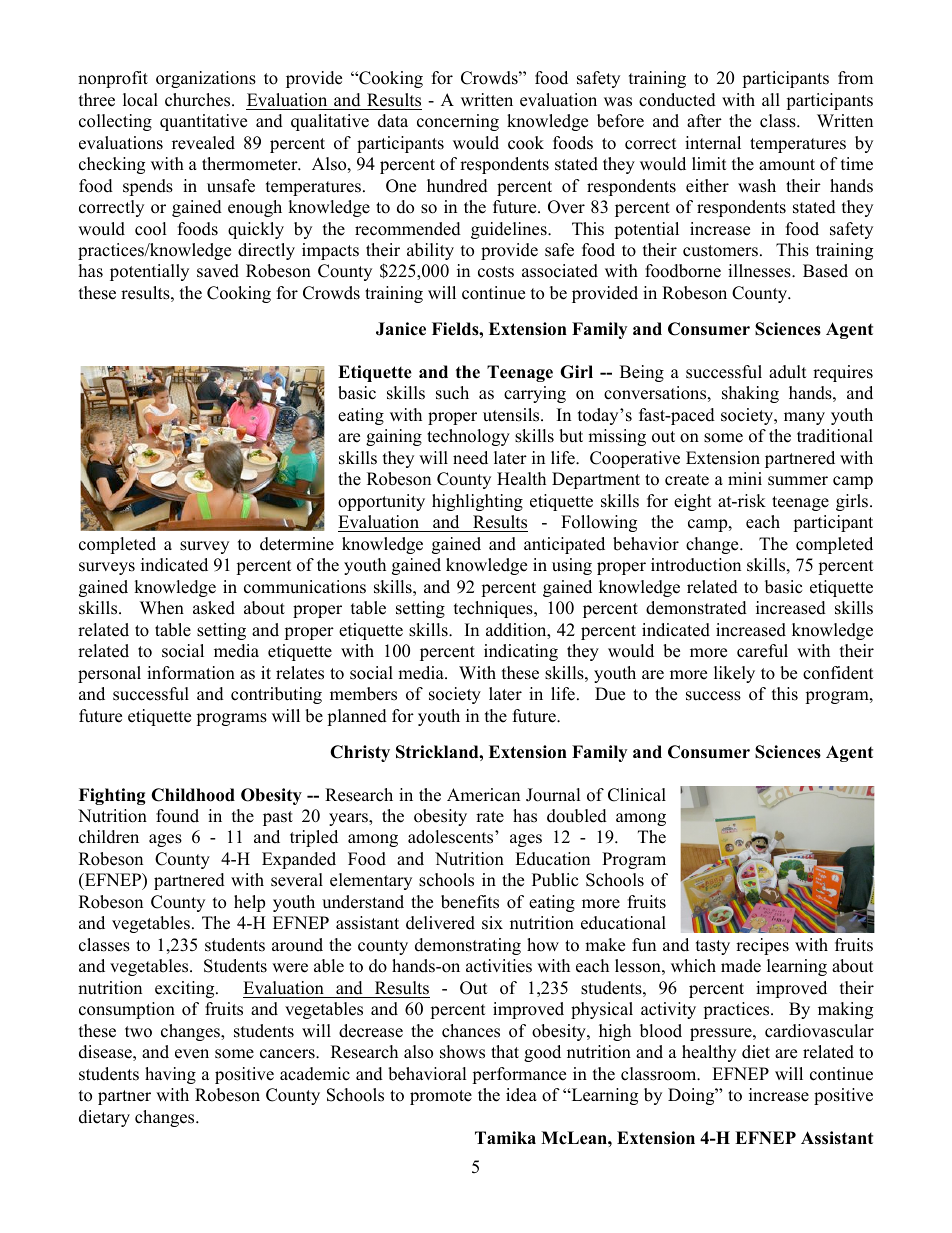 This screenshot has width=952, height=1233. I want to click on shows, so click(462, 1052).
